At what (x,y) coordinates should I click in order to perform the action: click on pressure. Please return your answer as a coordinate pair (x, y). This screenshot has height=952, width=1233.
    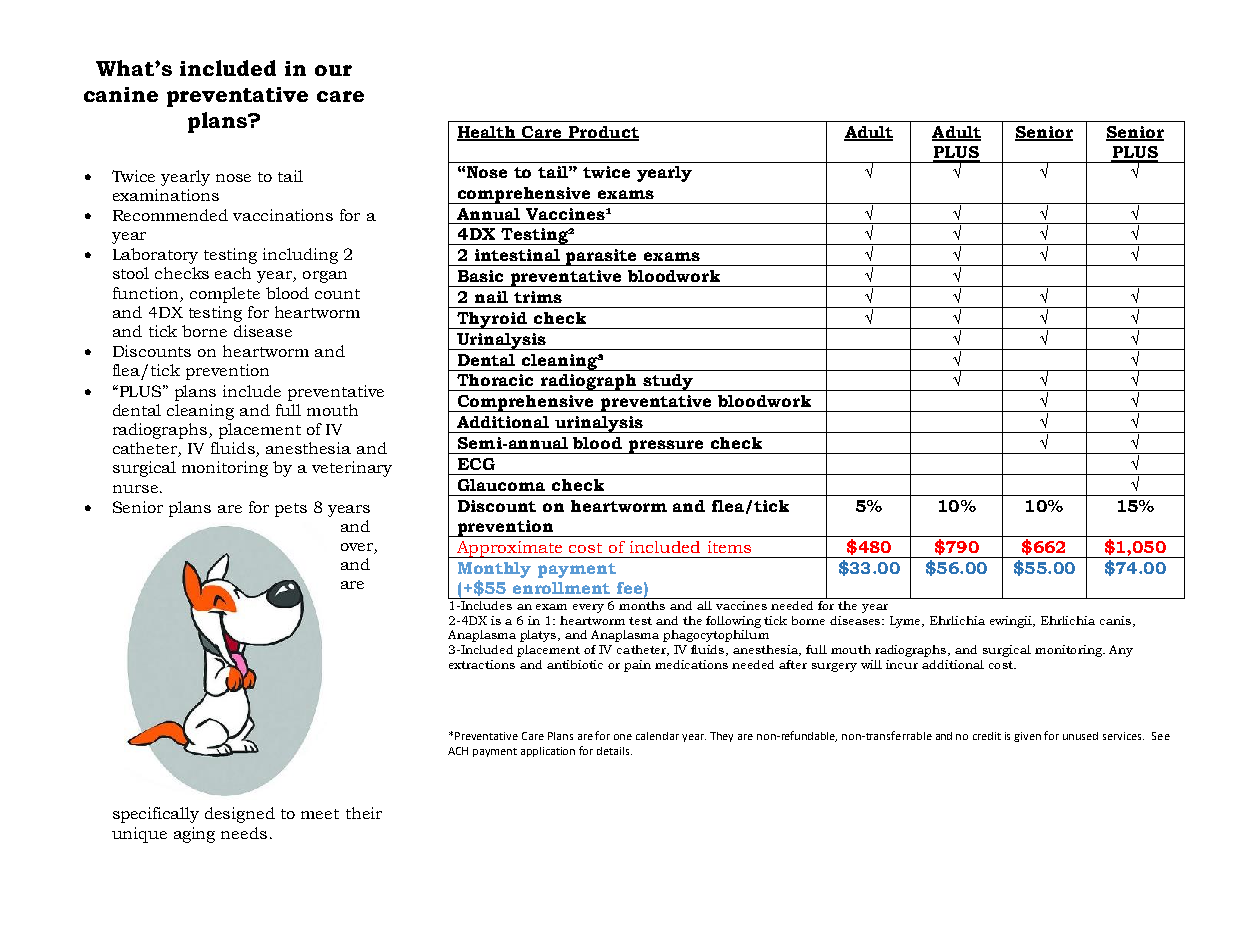
    Looking at the image, I should click on (666, 447).
